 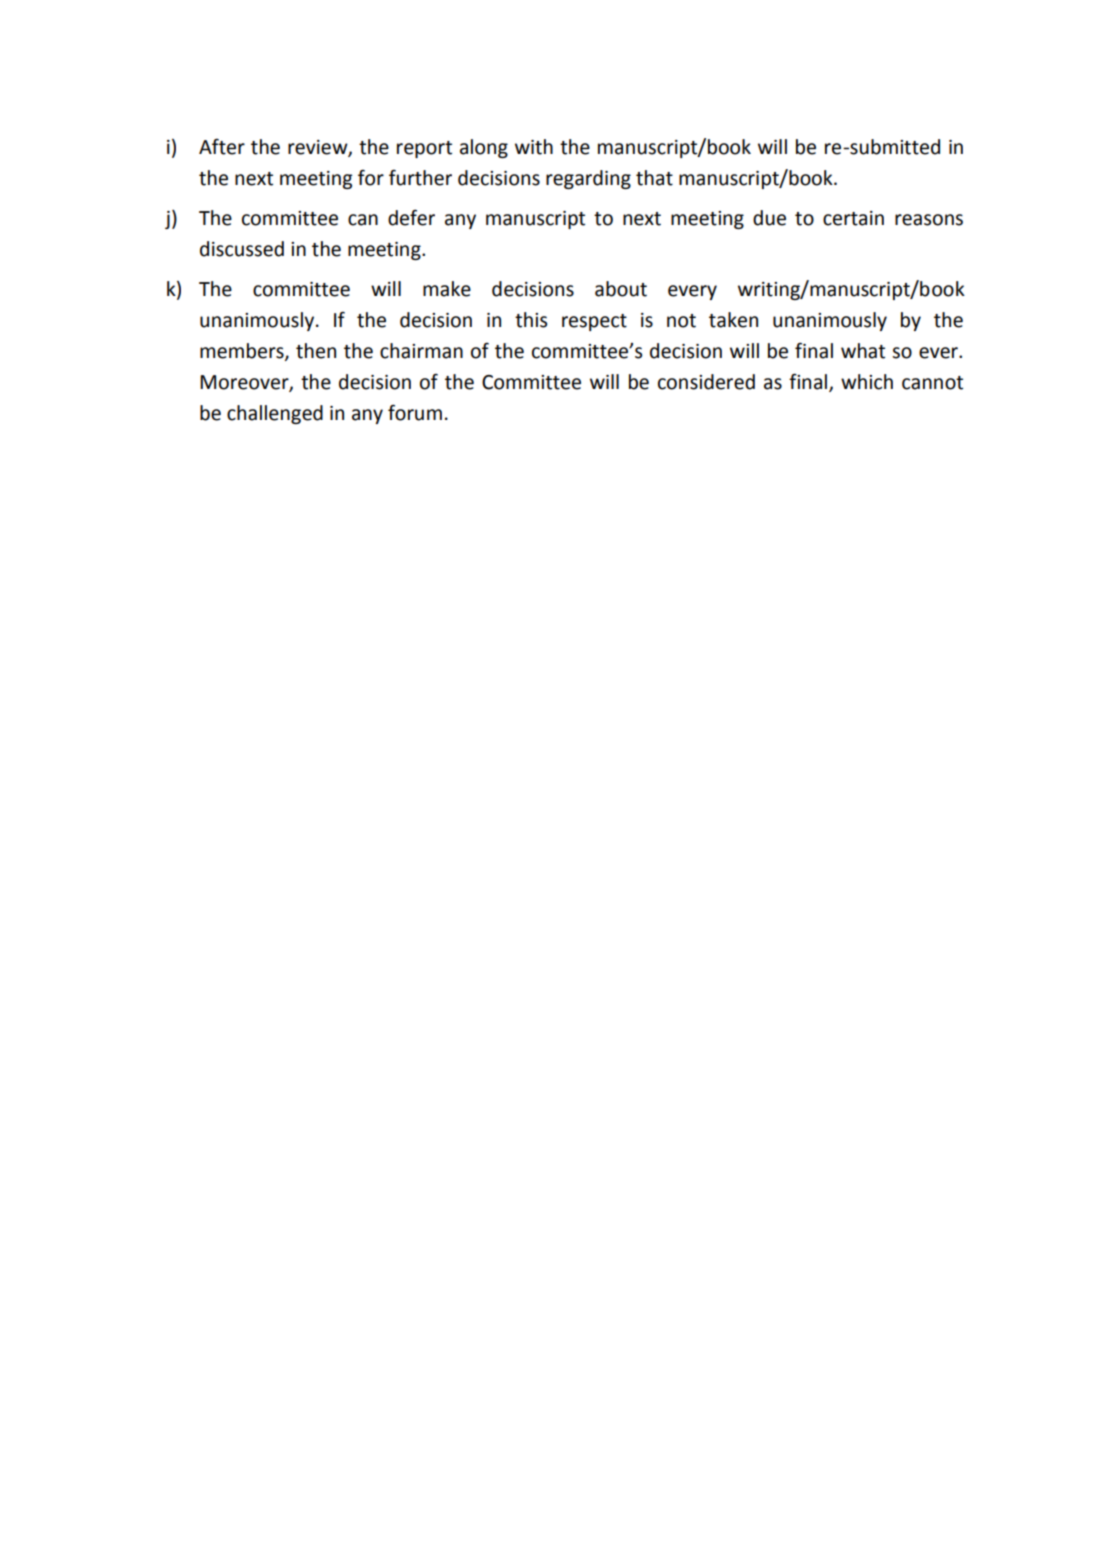 What do you see at coordinates (447, 289) in the screenshot?
I see `make` at bounding box center [447, 289].
